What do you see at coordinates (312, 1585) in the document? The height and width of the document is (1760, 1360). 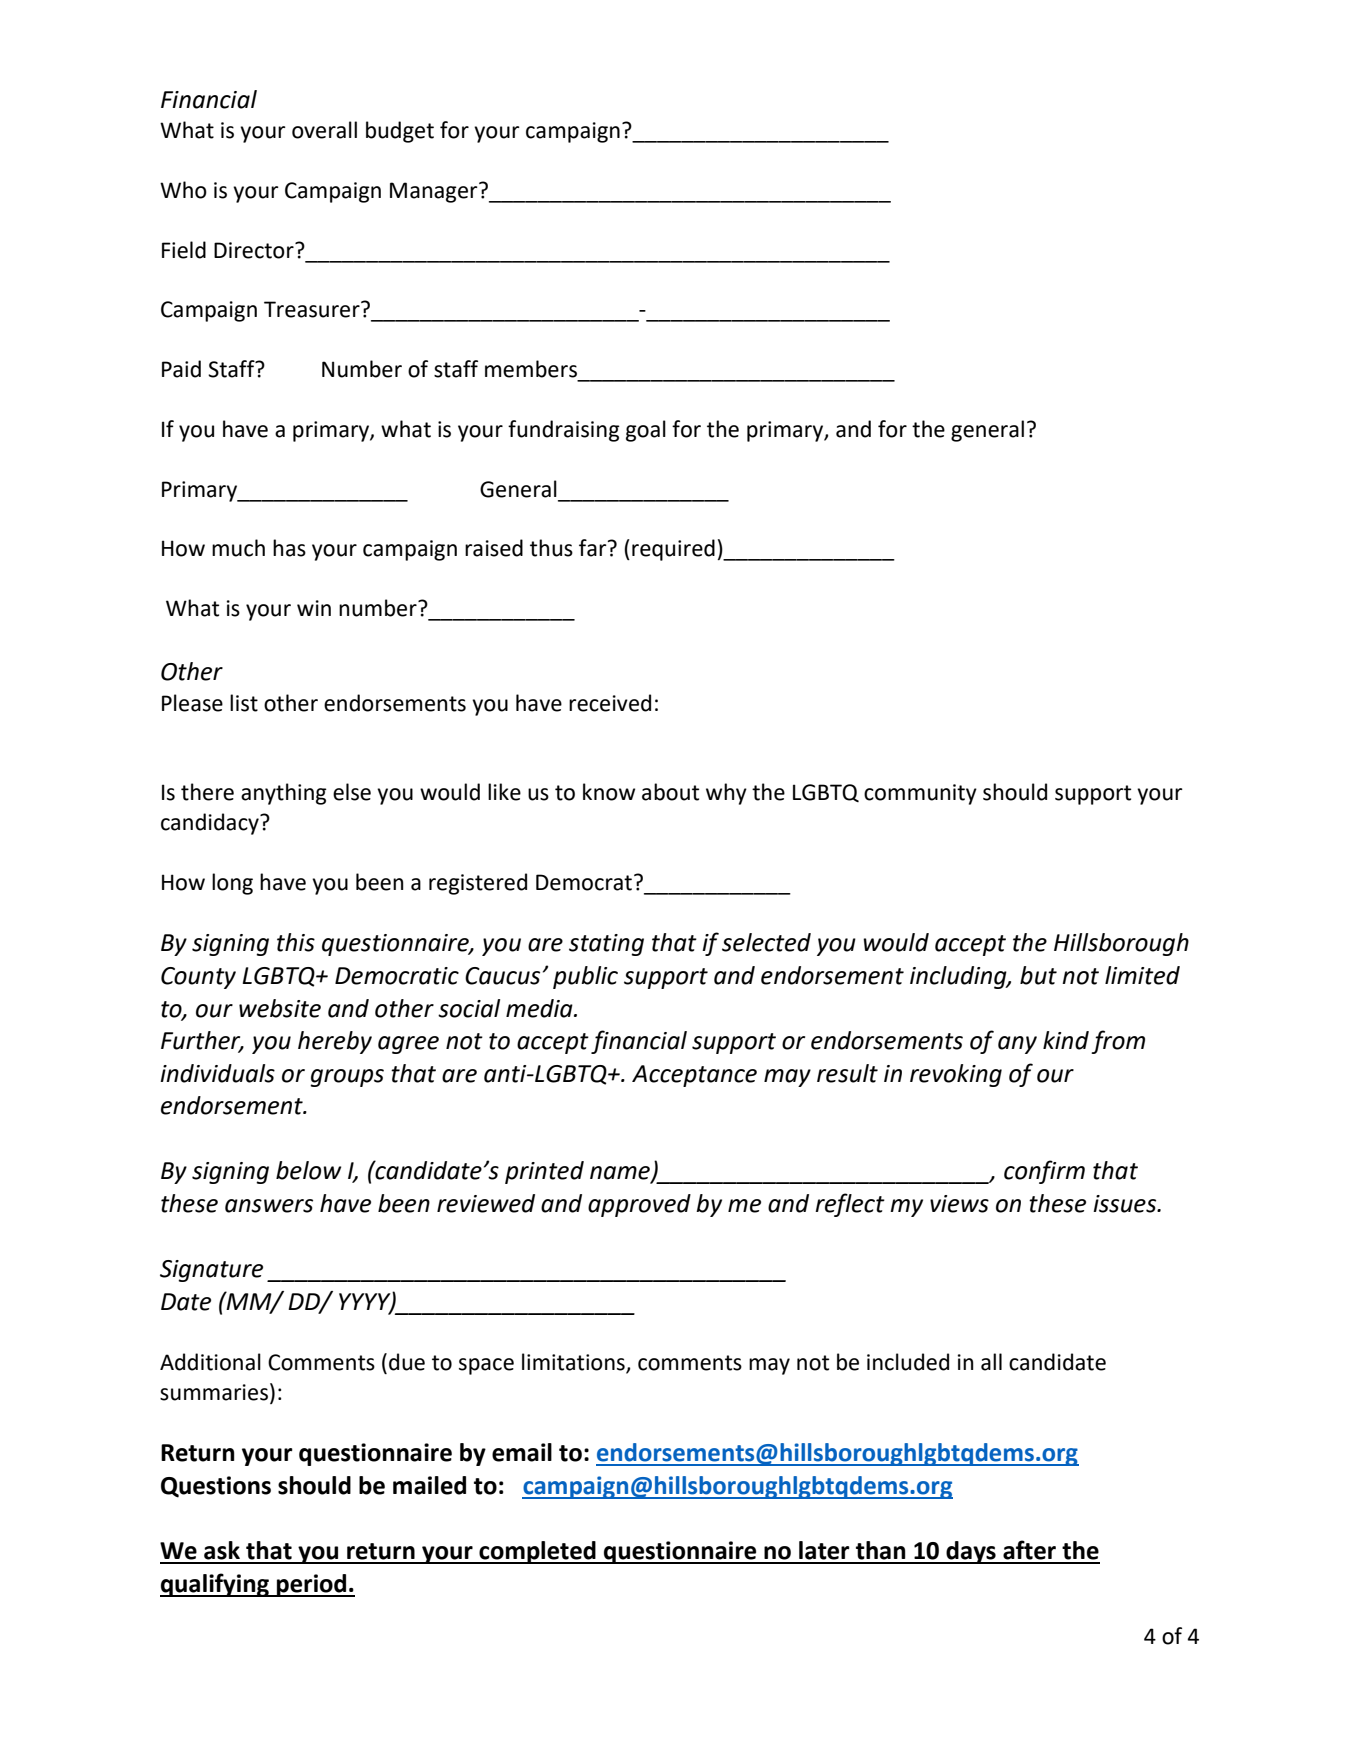 I see `period` at bounding box center [312, 1585].
